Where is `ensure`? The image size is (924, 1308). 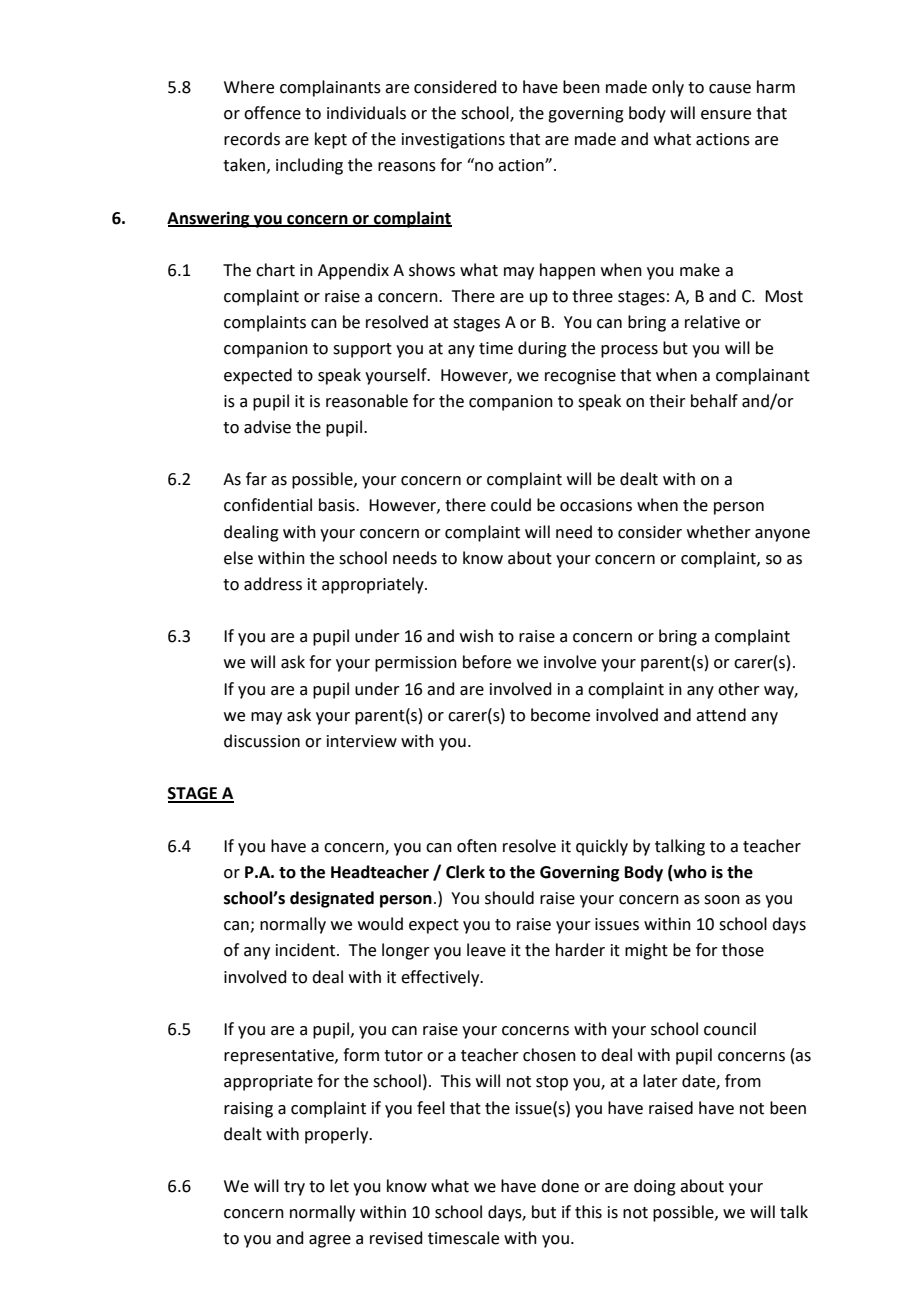
ensure is located at coordinates (726, 115).
